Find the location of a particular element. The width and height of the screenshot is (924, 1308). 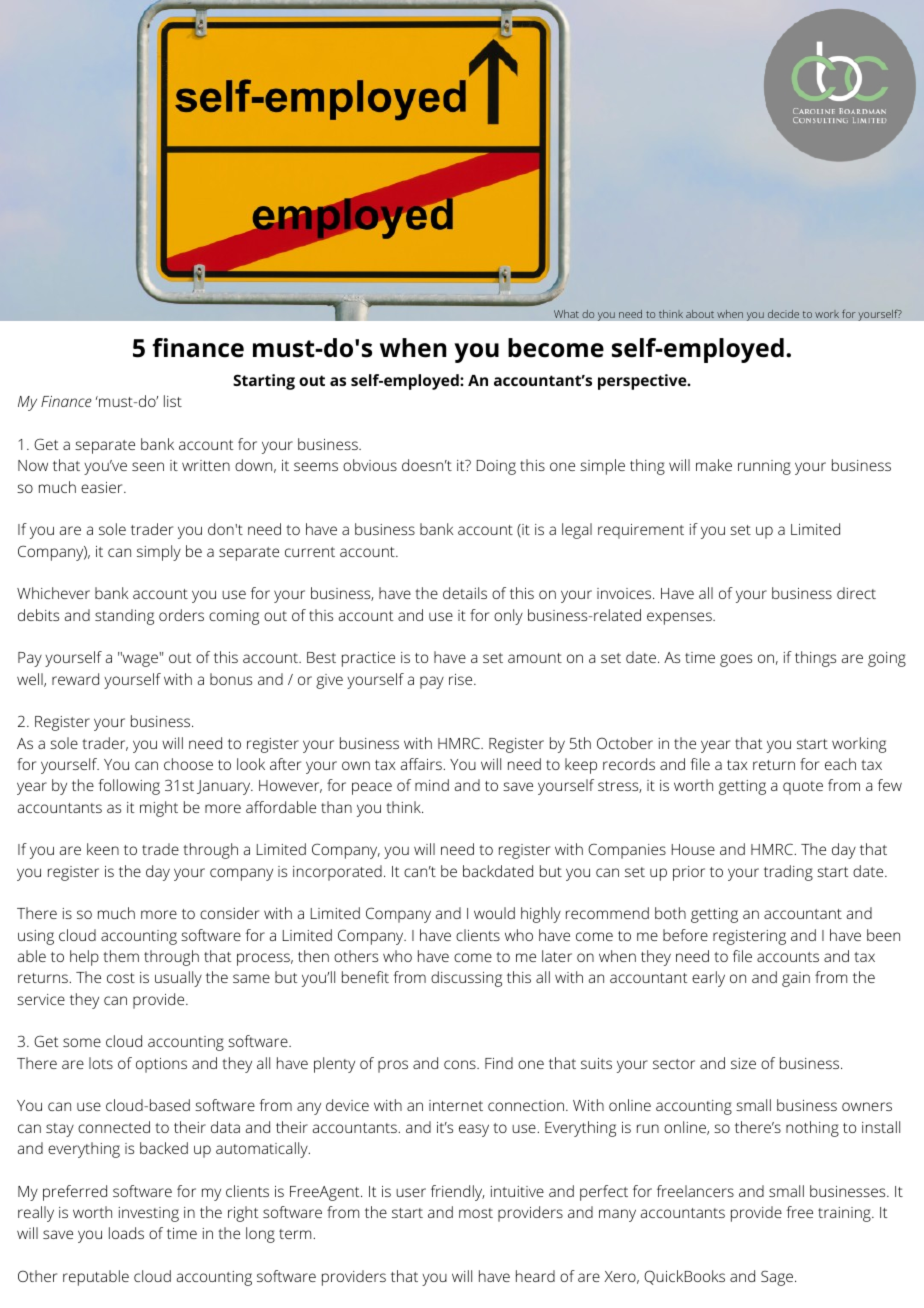

quote is located at coordinates (803, 788).
